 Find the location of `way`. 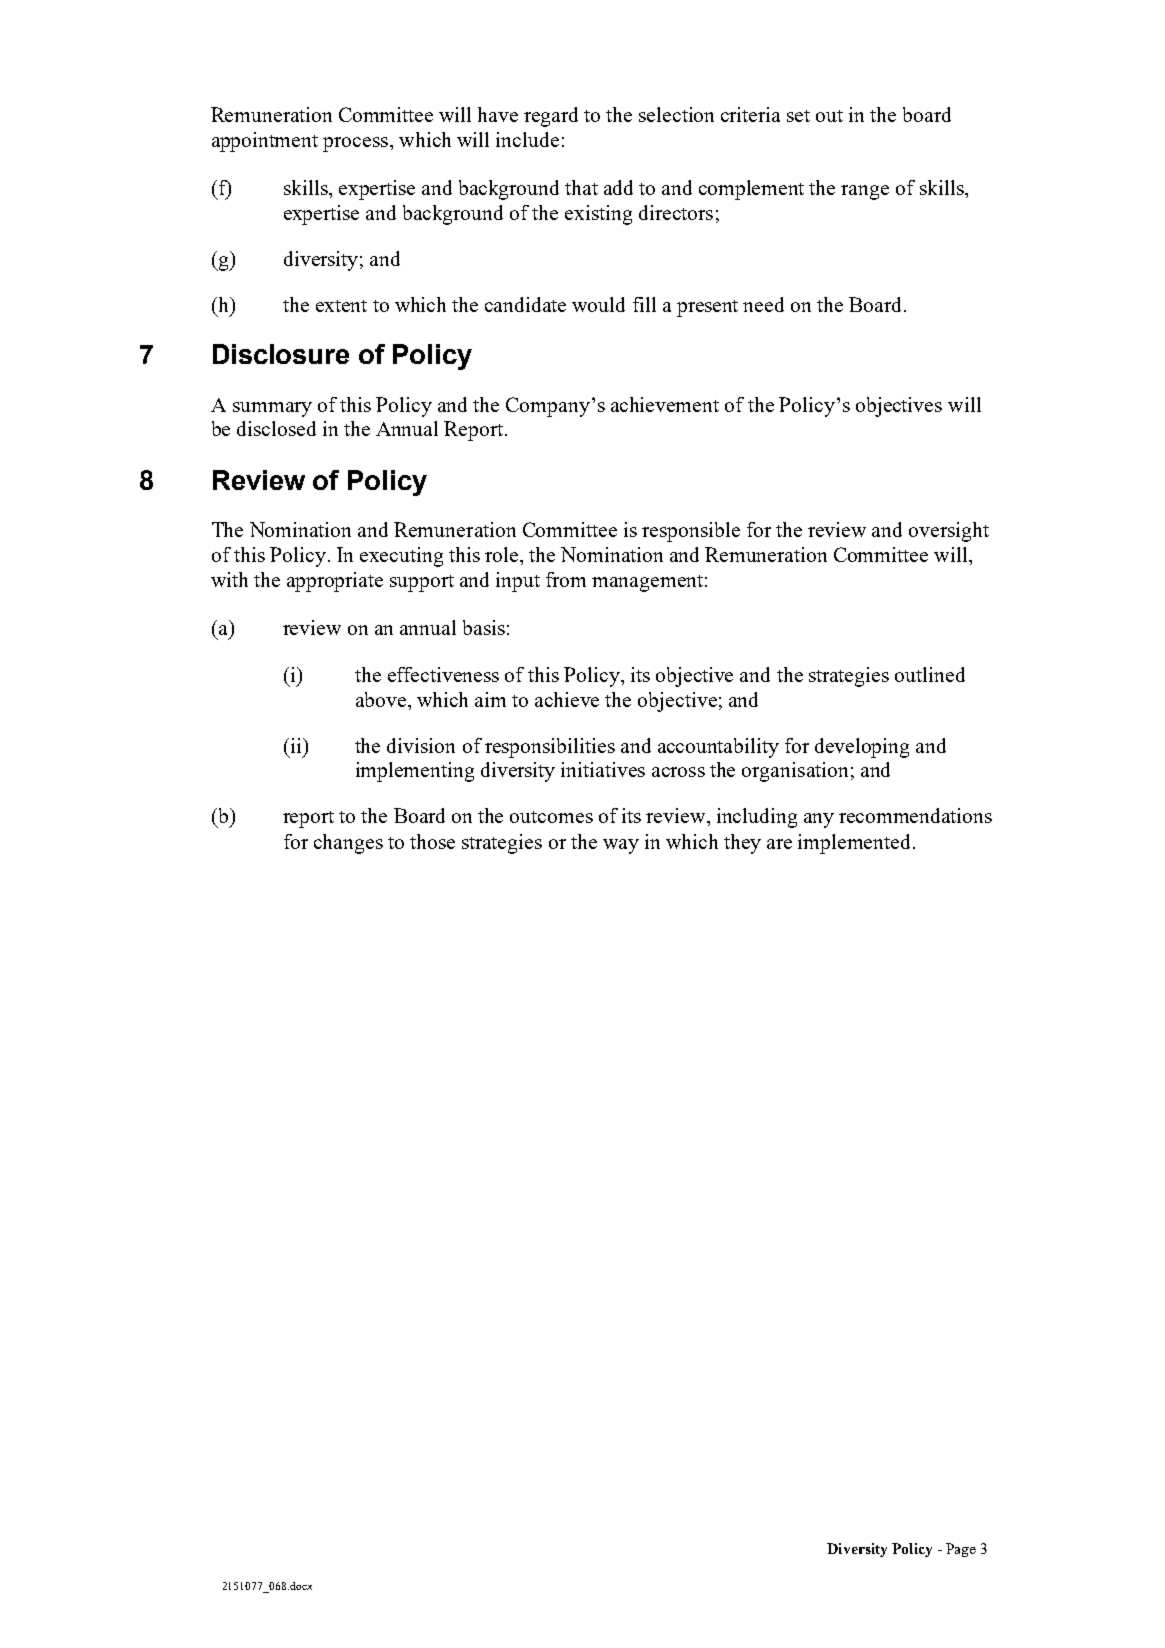

way is located at coordinates (621, 846).
